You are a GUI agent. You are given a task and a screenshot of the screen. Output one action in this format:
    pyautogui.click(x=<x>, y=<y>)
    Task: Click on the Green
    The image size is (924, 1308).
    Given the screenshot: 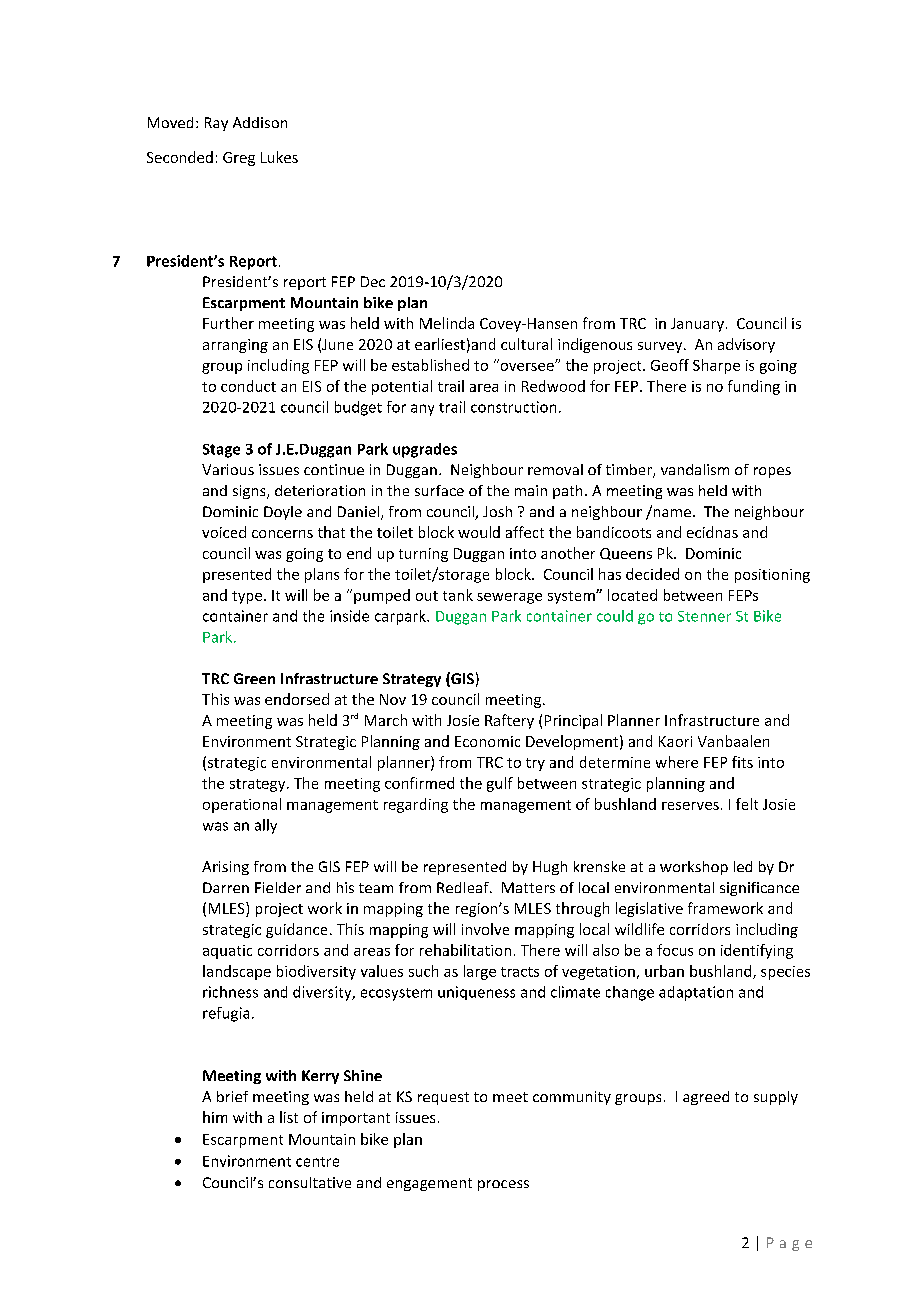 What is the action you would take?
    pyautogui.click(x=254, y=678)
